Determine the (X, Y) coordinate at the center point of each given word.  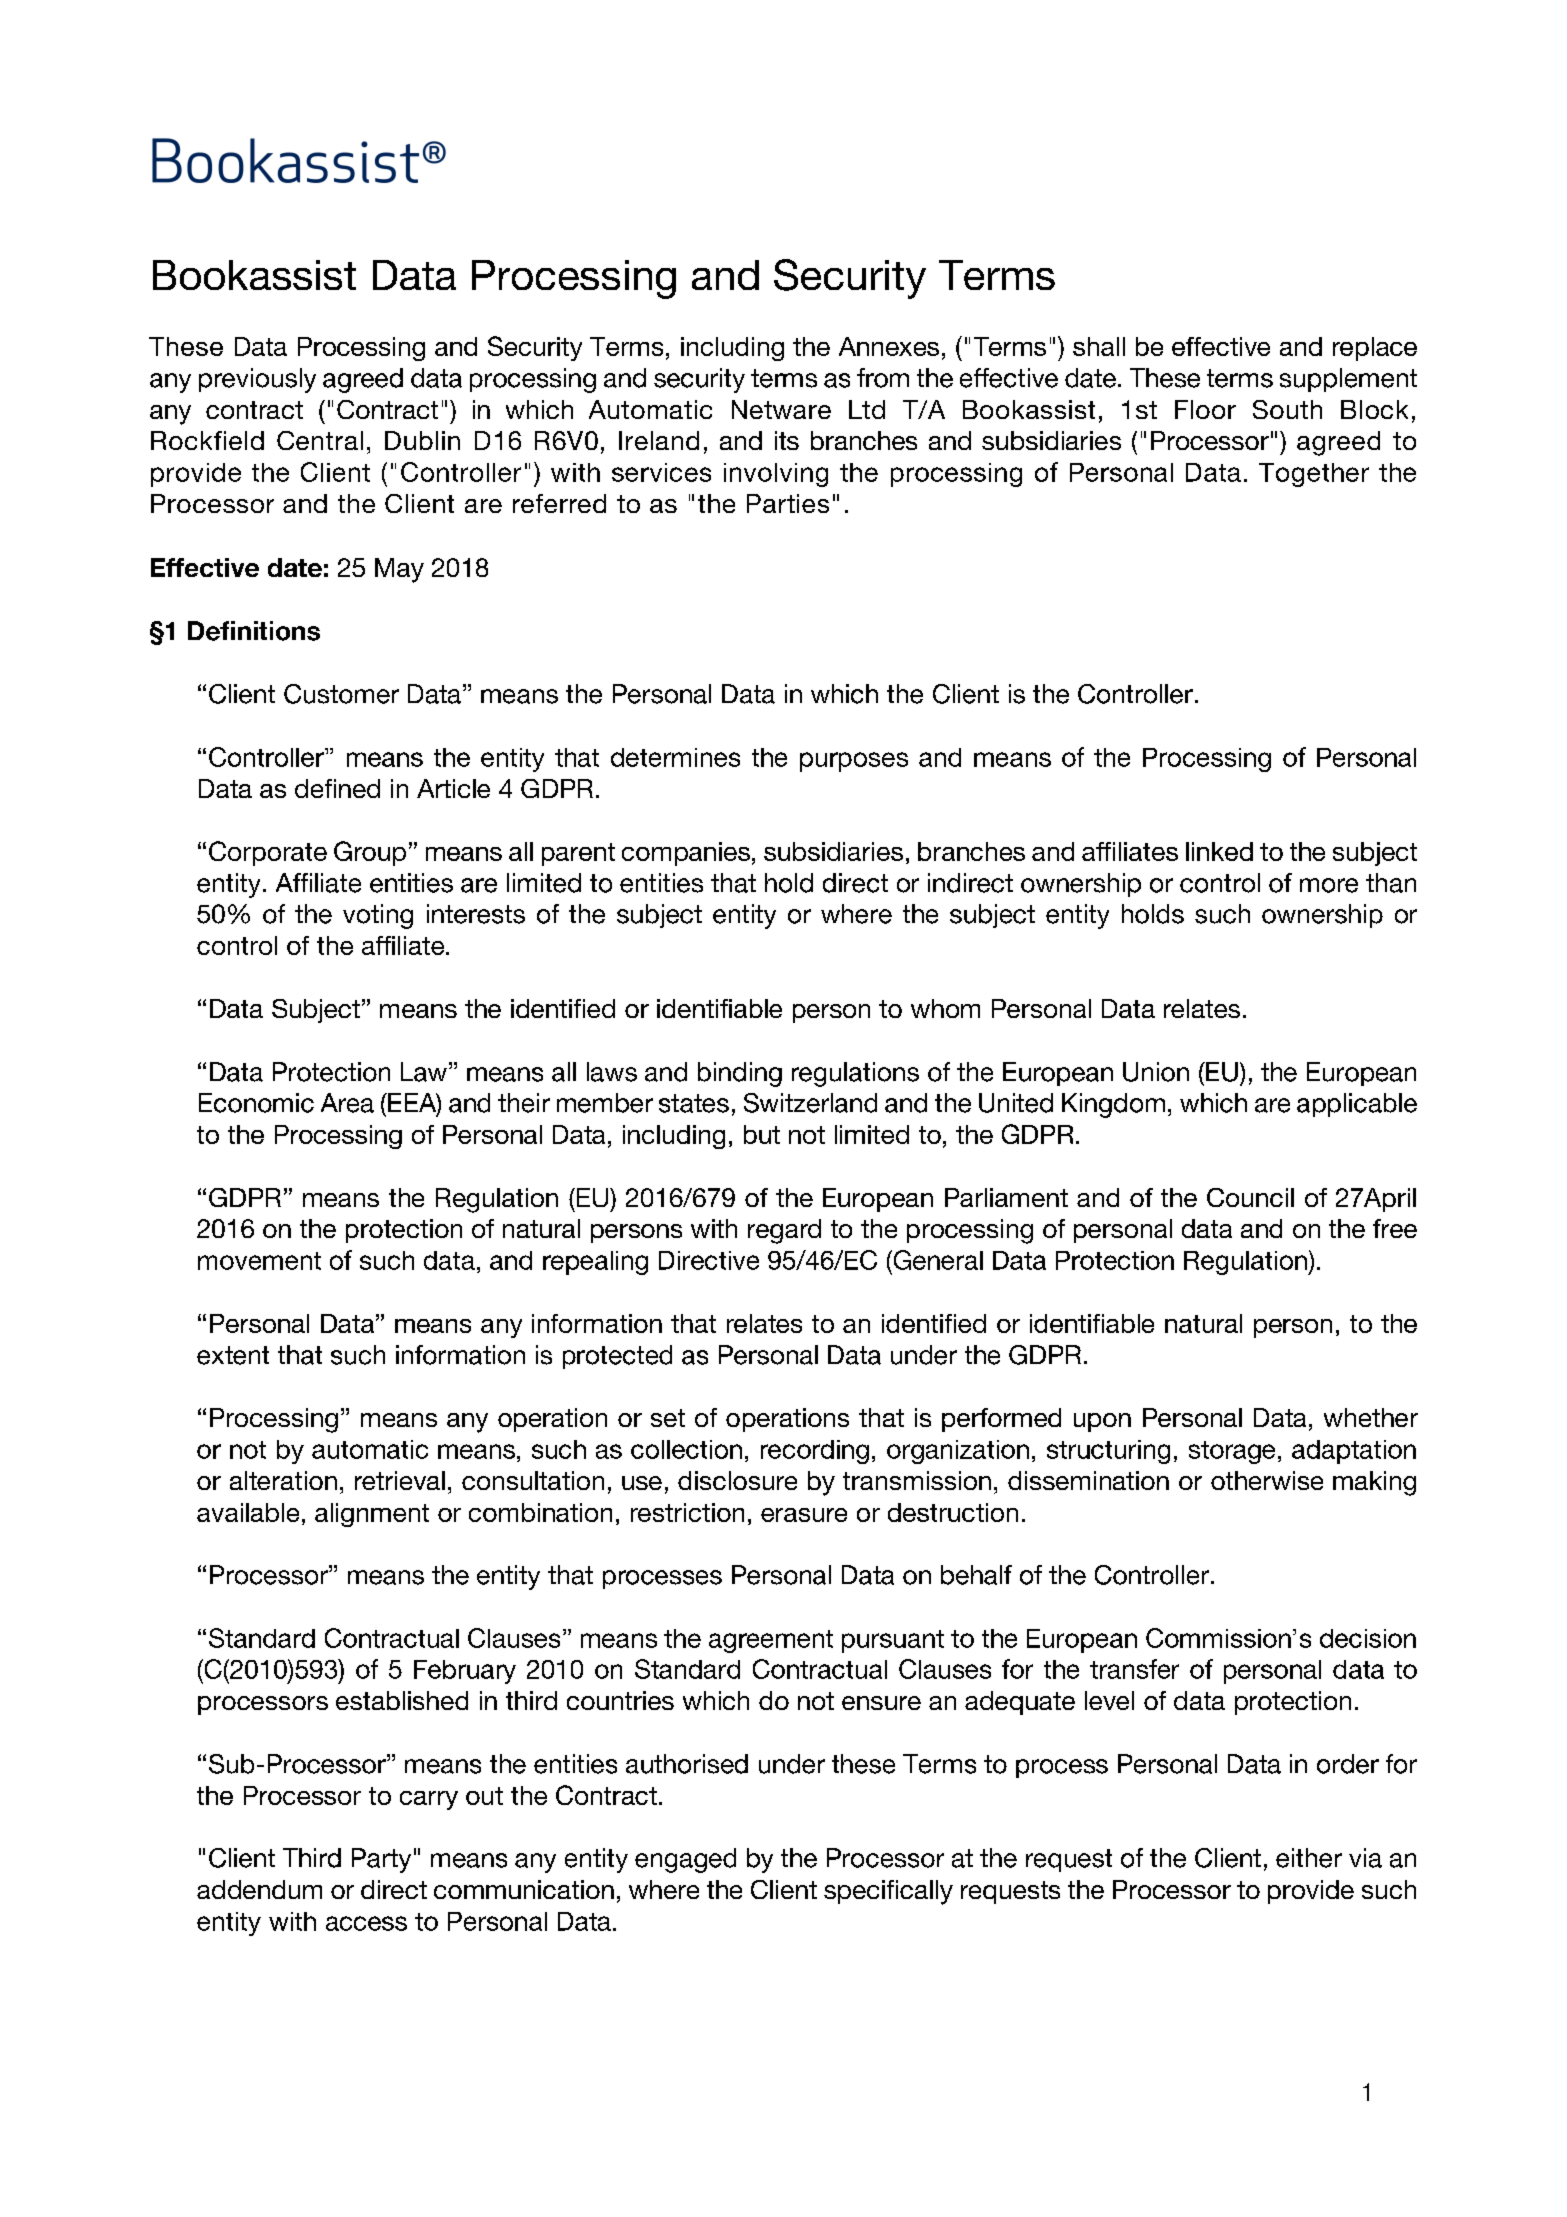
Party (381, 1860)
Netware (781, 409)
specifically (888, 1892)
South (1287, 409)
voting (378, 916)
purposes (854, 762)
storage (1232, 1452)
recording (815, 1452)
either (1309, 1858)
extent (233, 1355)
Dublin (422, 440)
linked (1219, 851)
